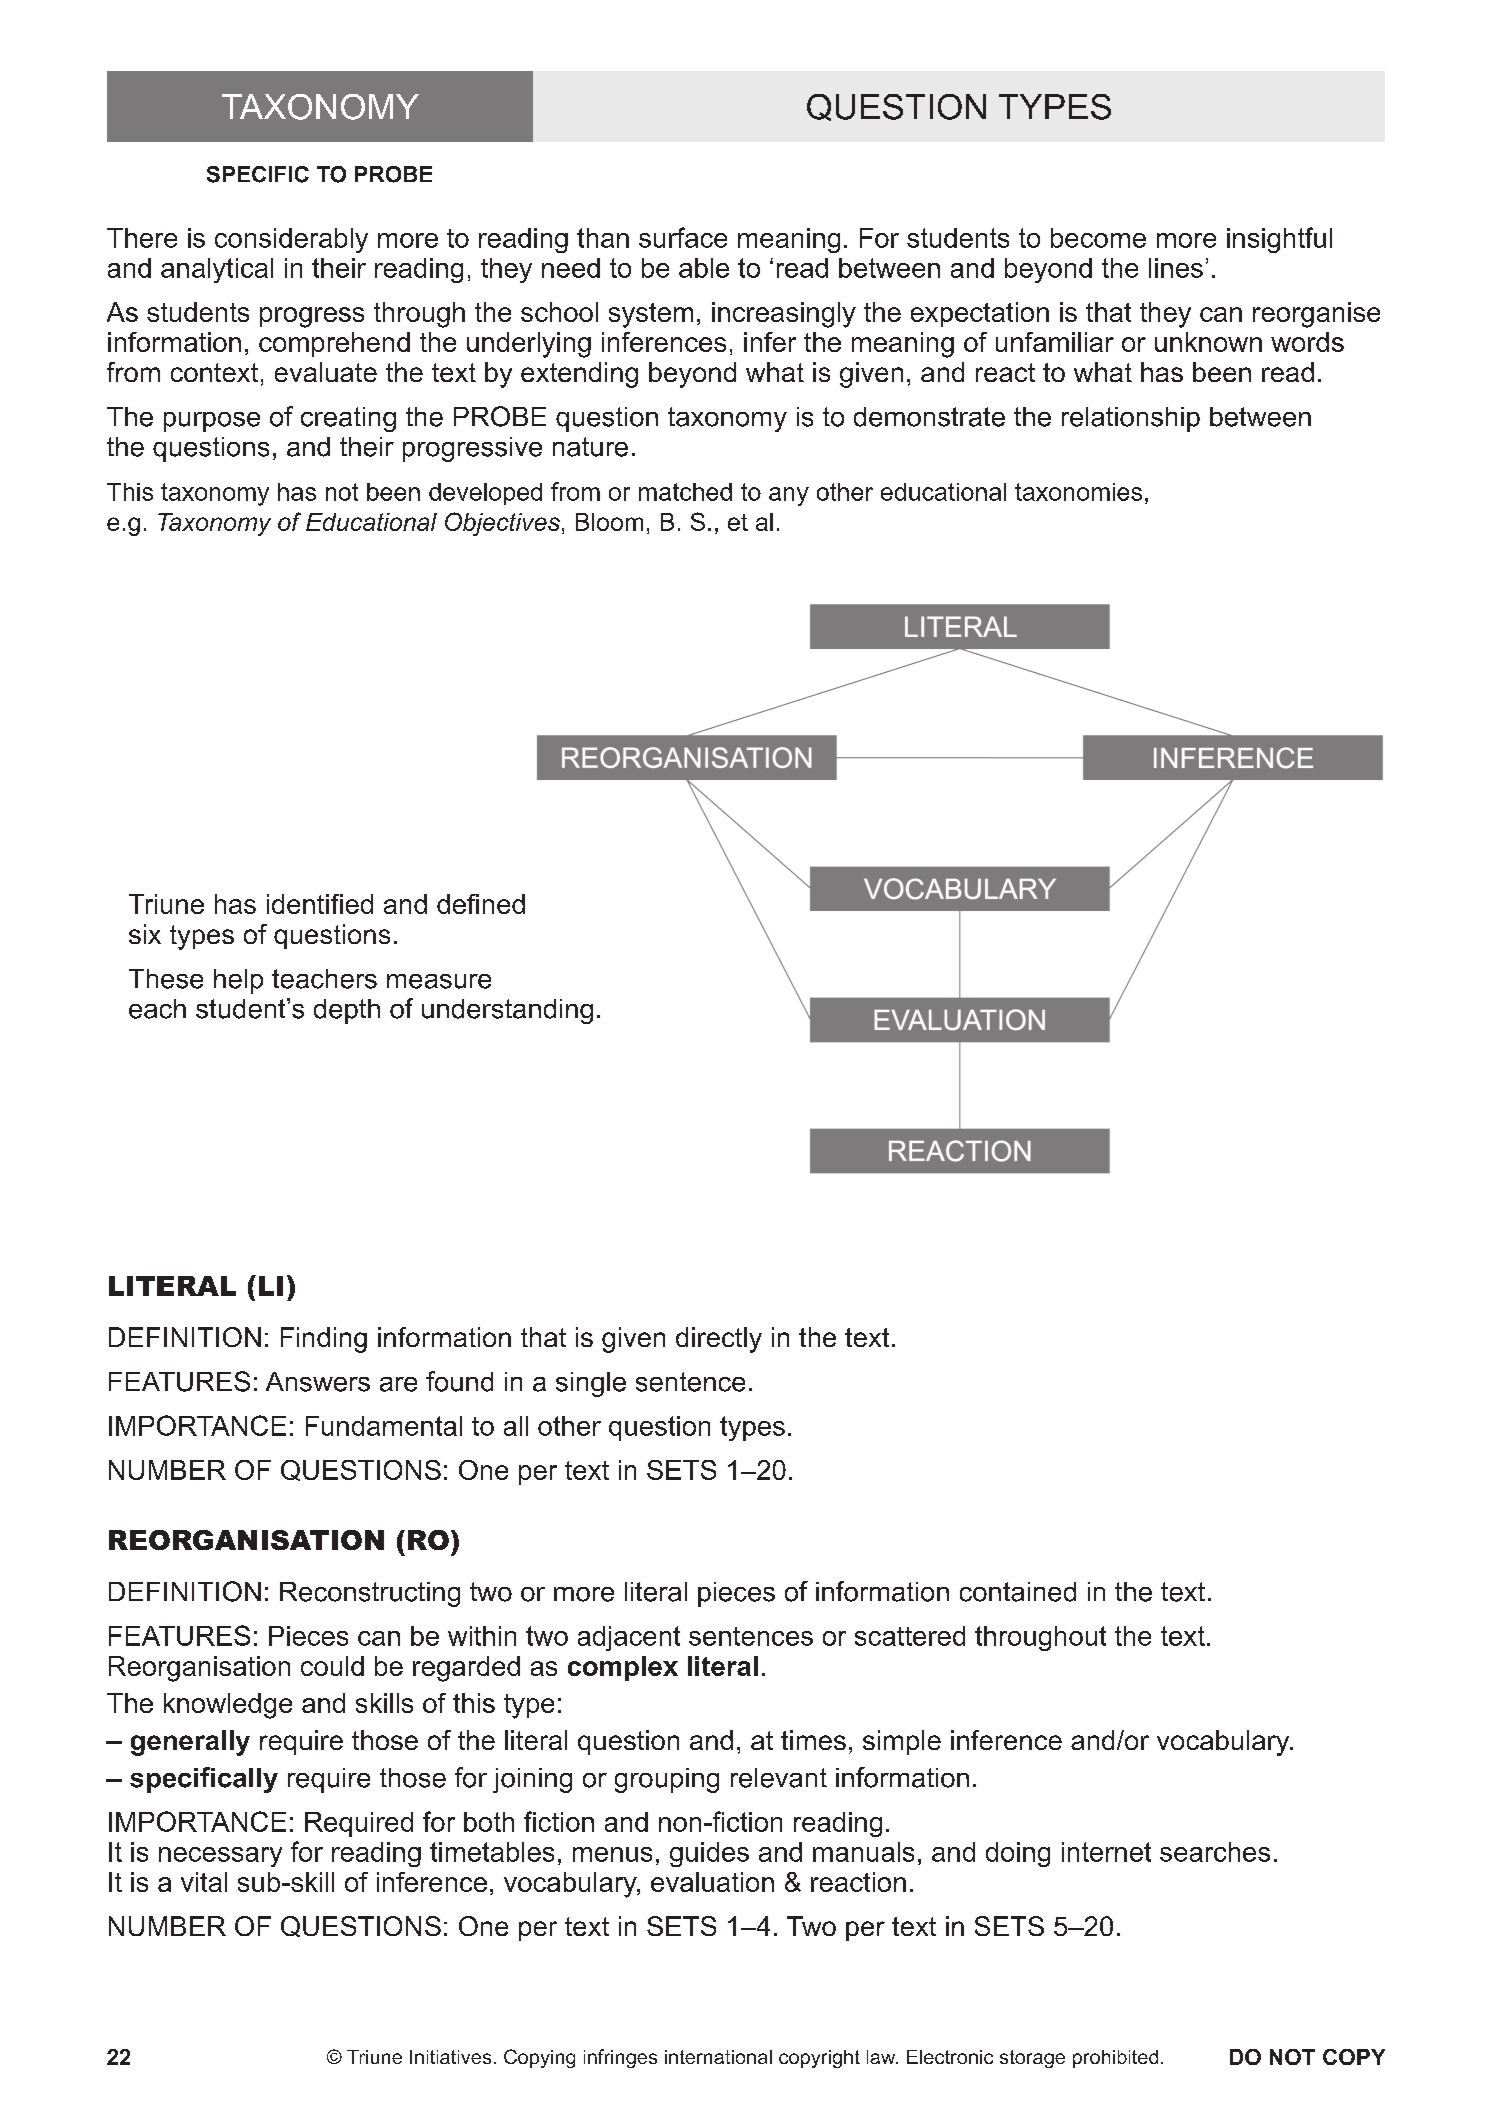  What do you see at coordinates (1018, 1592) in the document?
I see `contained` at bounding box center [1018, 1592].
